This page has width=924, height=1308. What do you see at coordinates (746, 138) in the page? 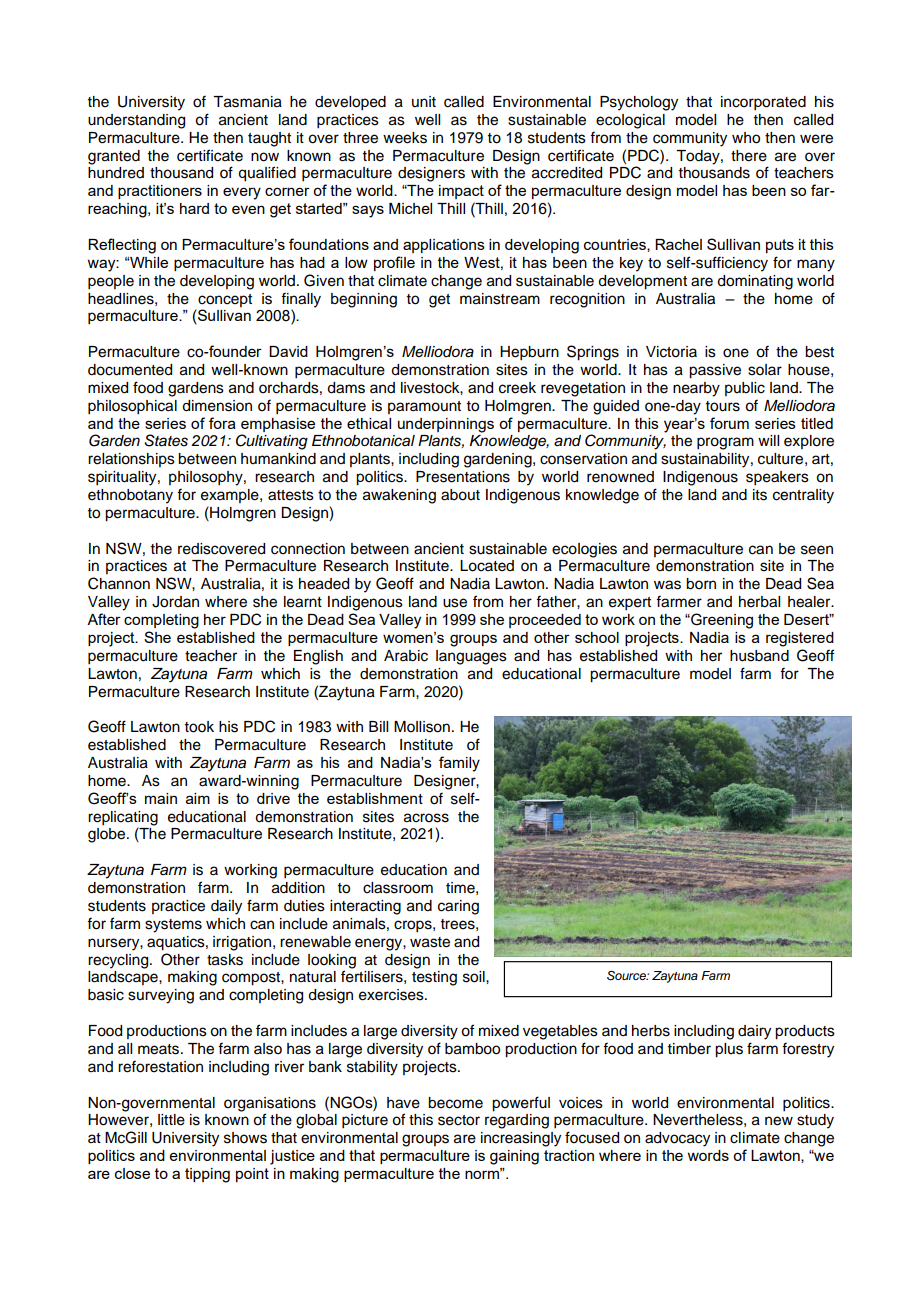
I see `who` at bounding box center [746, 138].
